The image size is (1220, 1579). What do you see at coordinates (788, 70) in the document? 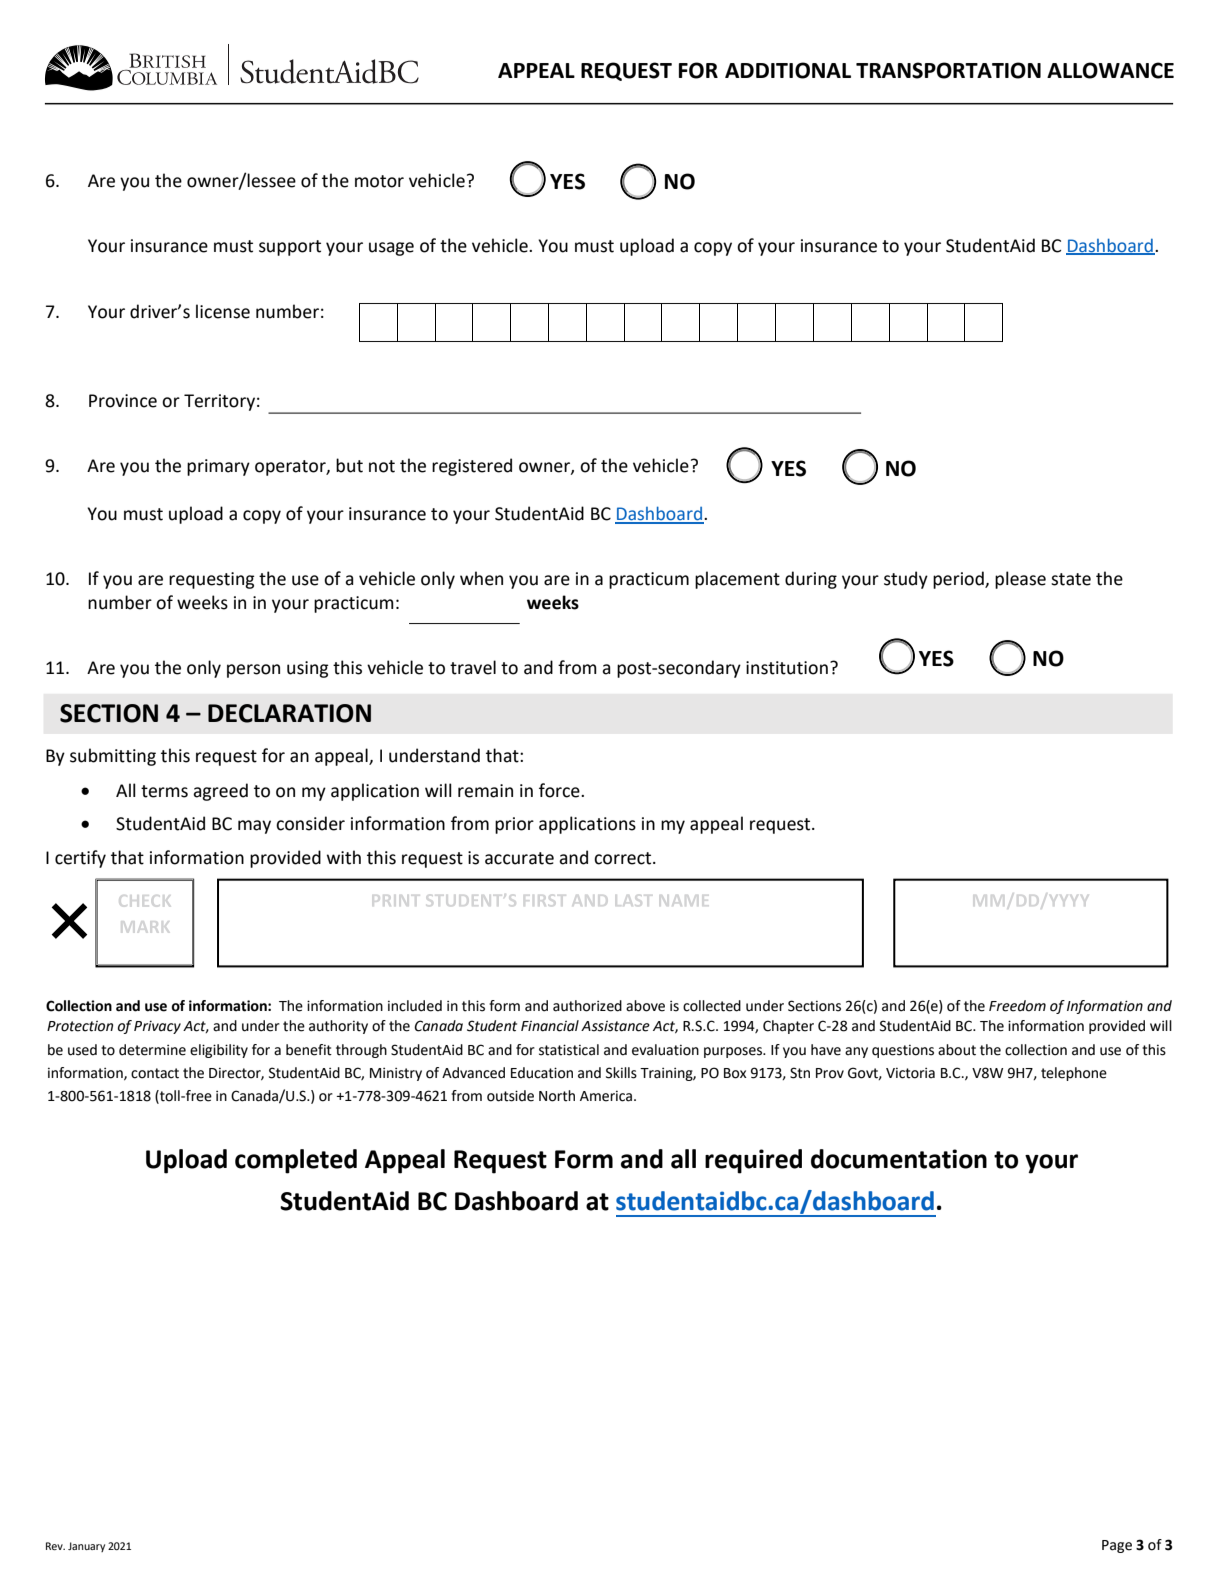
I see `ADDITIONAL` at bounding box center [788, 70].
